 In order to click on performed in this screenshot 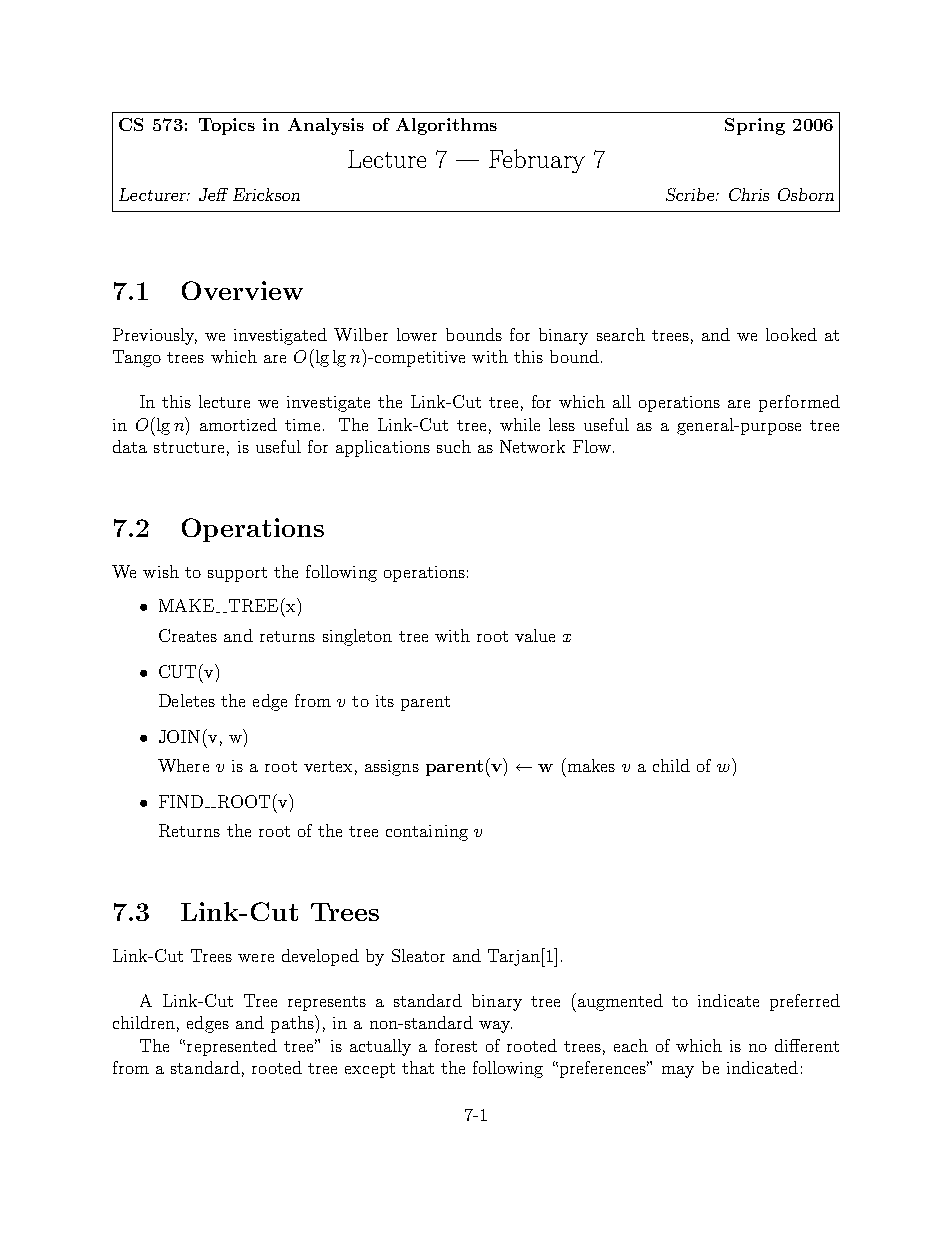, I will do `click(799, 403)`.
